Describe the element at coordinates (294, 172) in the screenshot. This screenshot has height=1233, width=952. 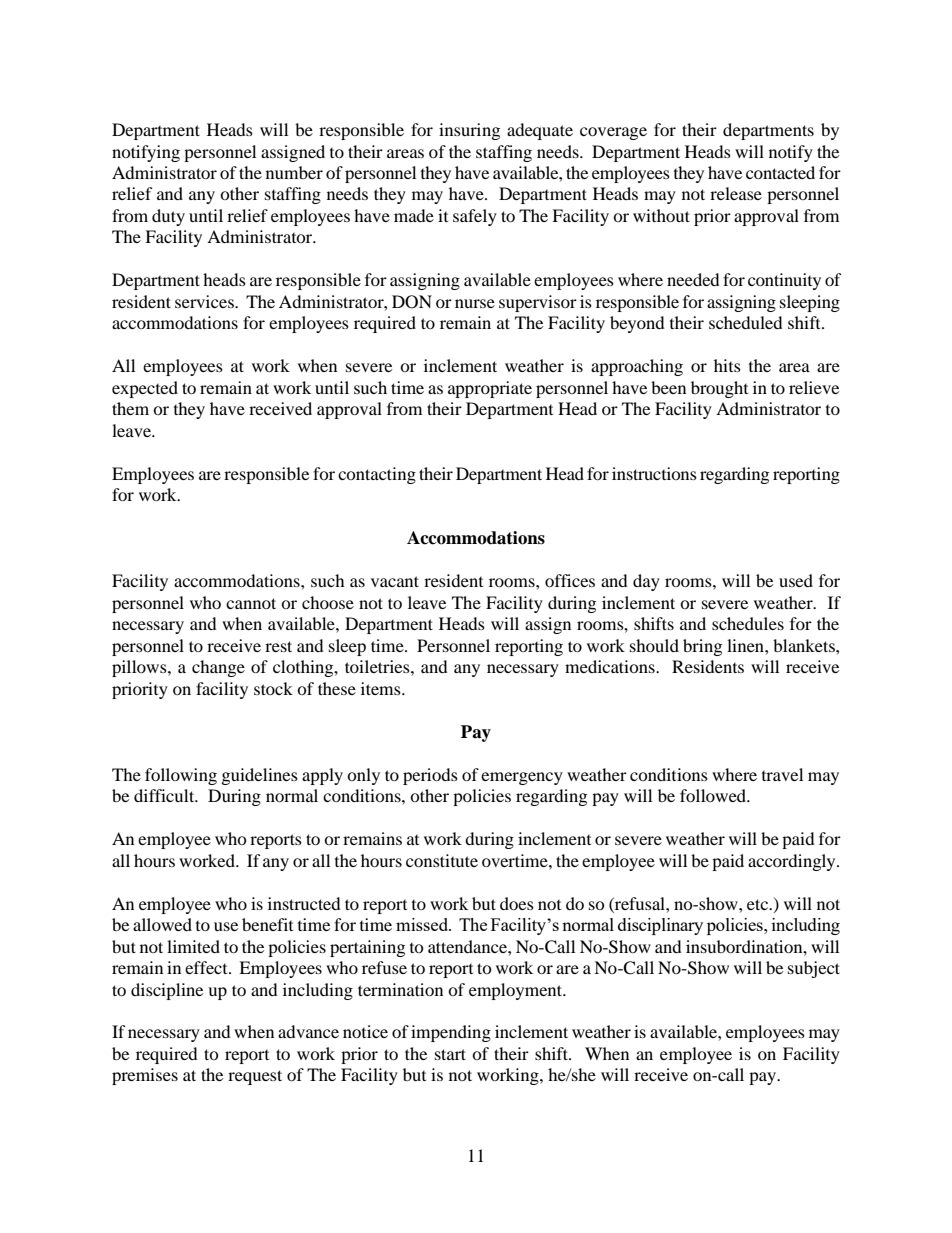
I see `number` at that location.
